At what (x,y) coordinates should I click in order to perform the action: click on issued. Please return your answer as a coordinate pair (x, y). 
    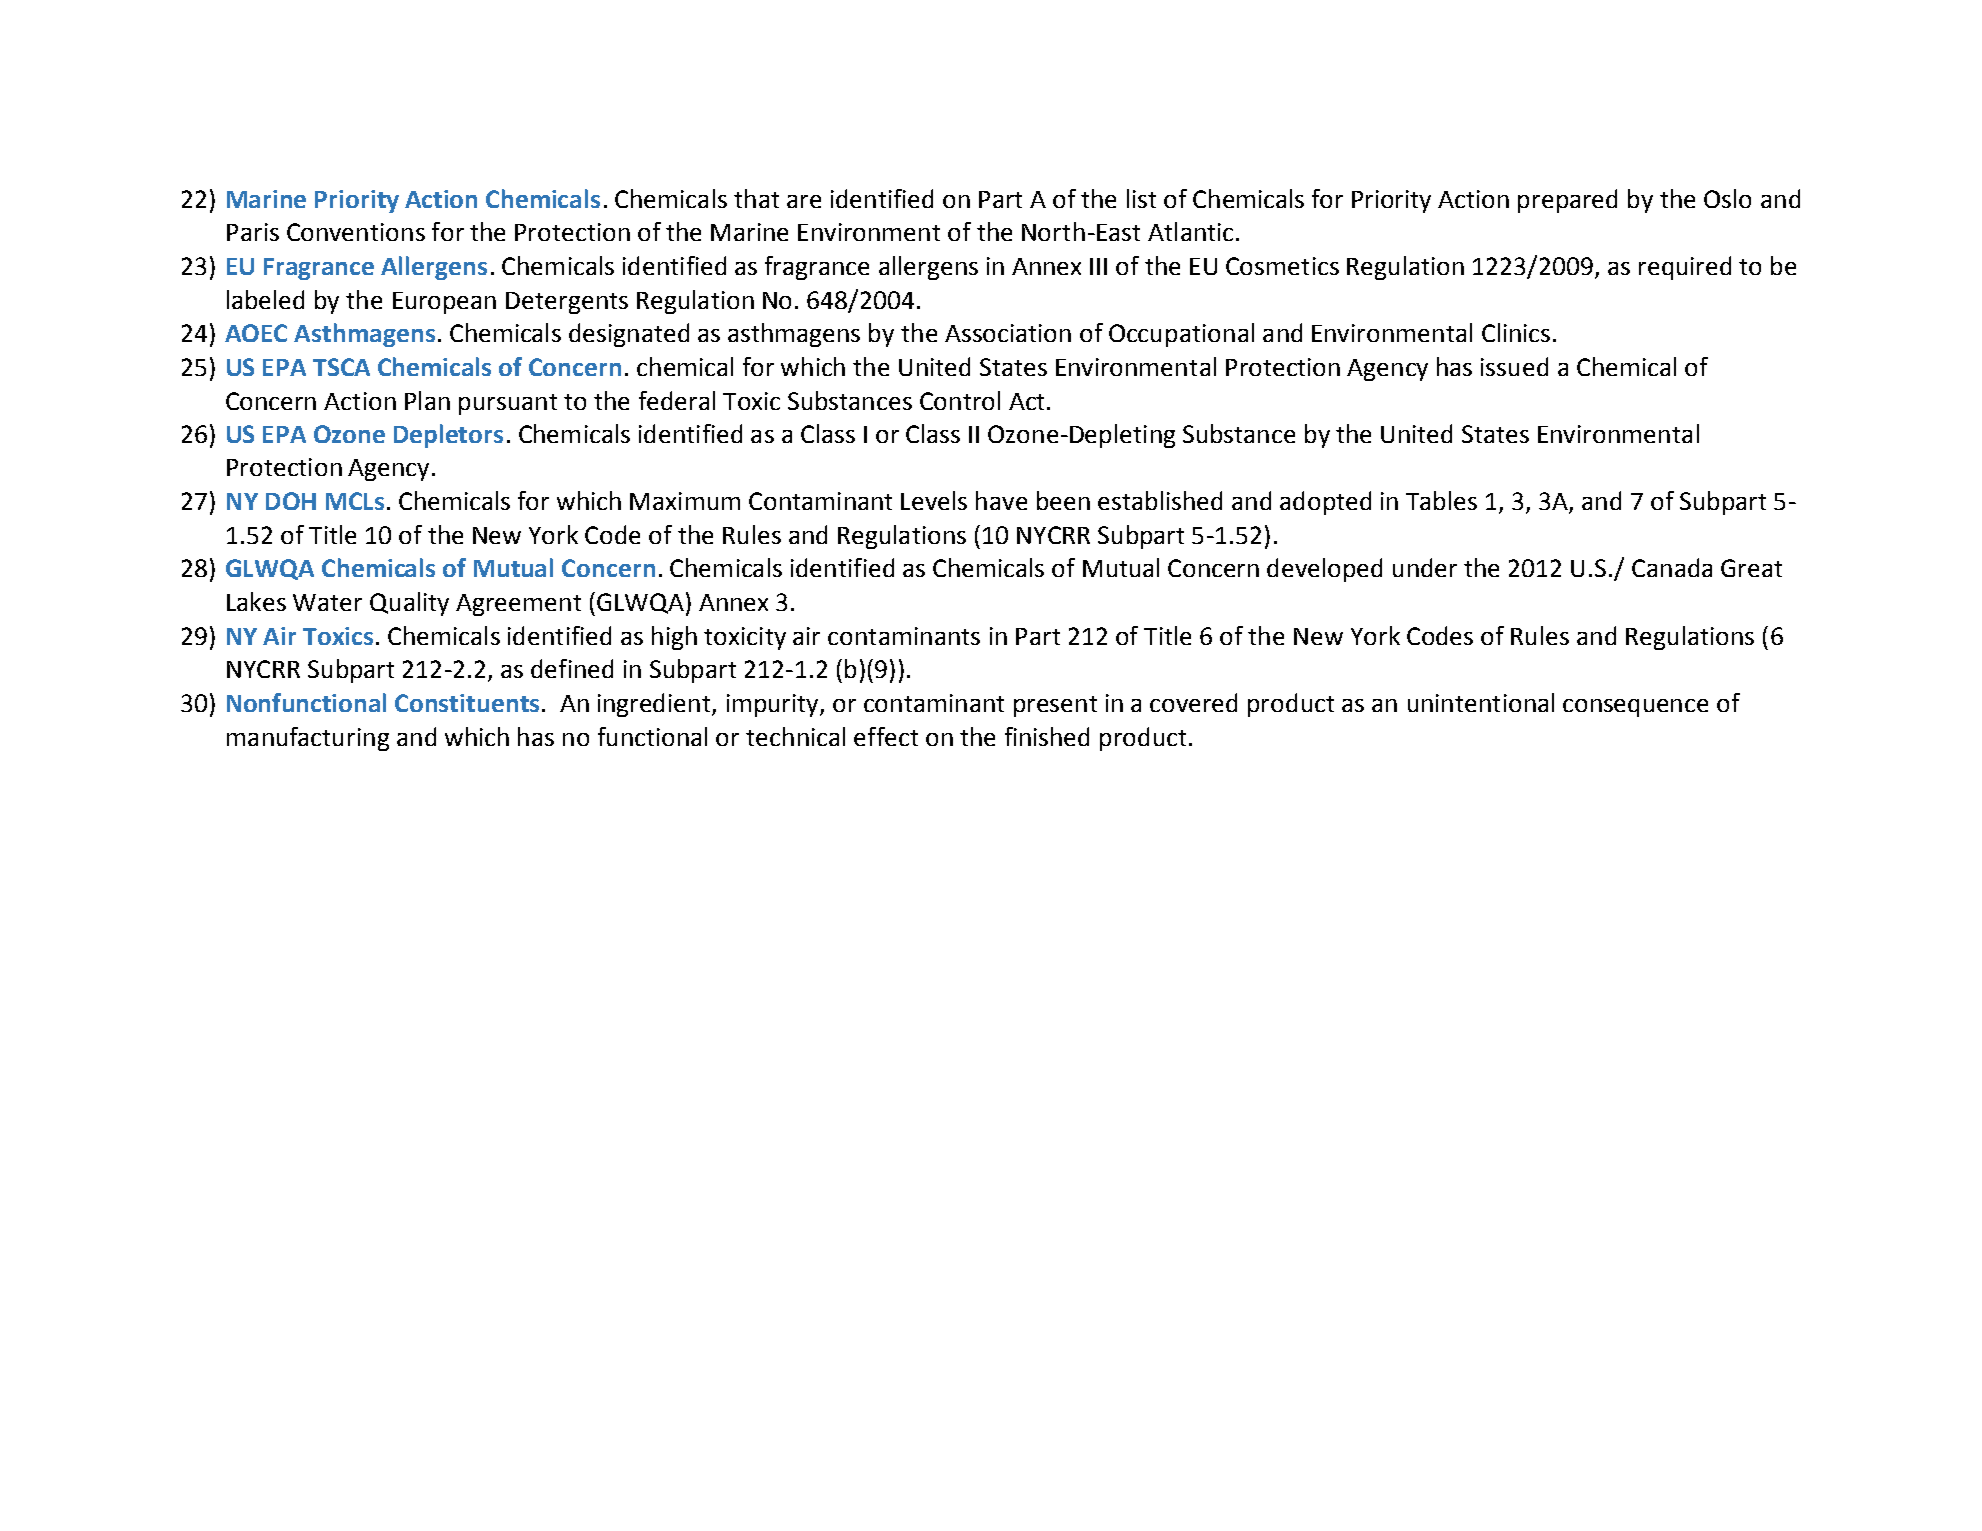
    Looking at the image, I should click on (1514, 366).
